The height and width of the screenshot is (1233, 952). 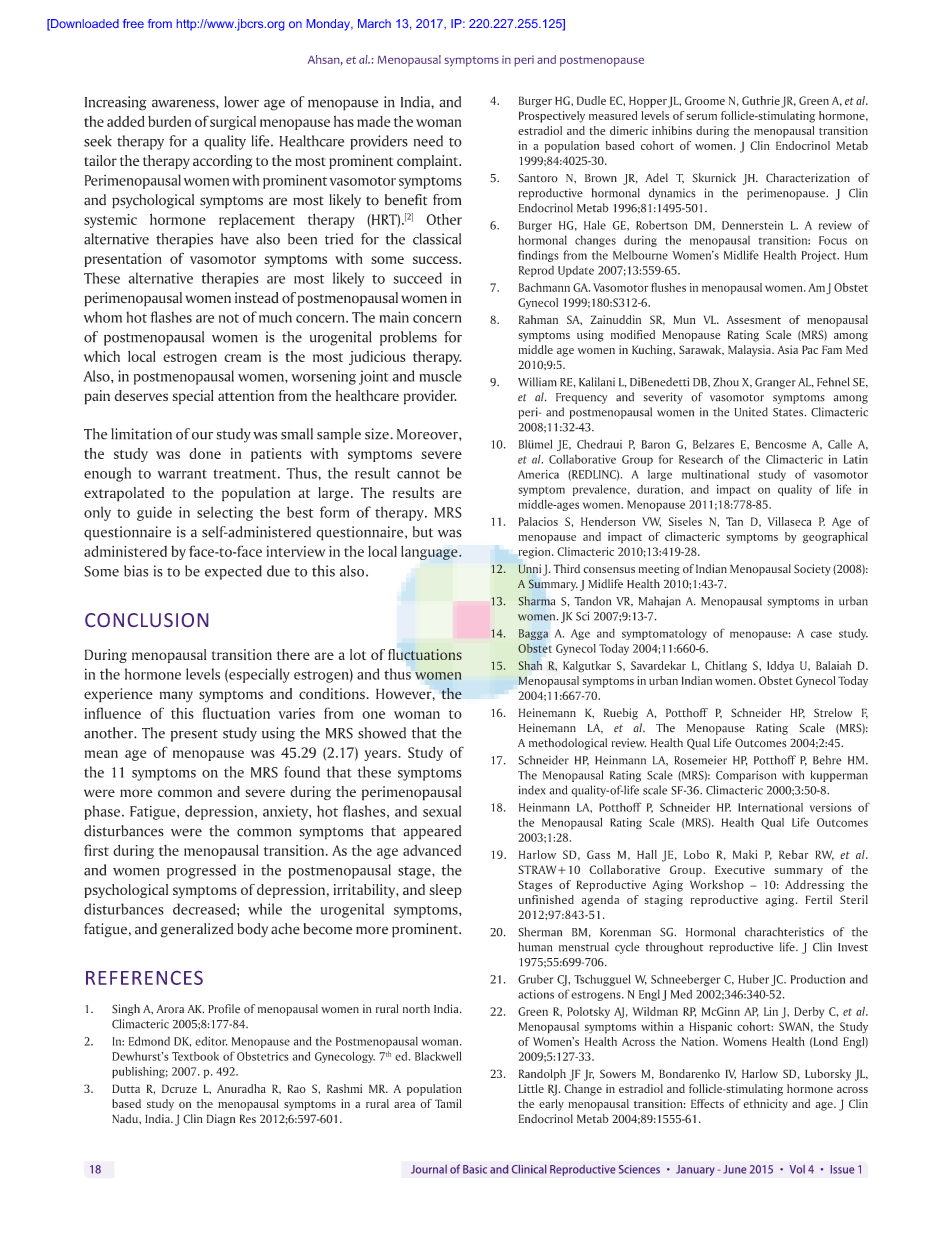 What do you see at coordinates (761, 100) in the screenshot?
I see `Guthrie` at bounding box center [761, 100].
